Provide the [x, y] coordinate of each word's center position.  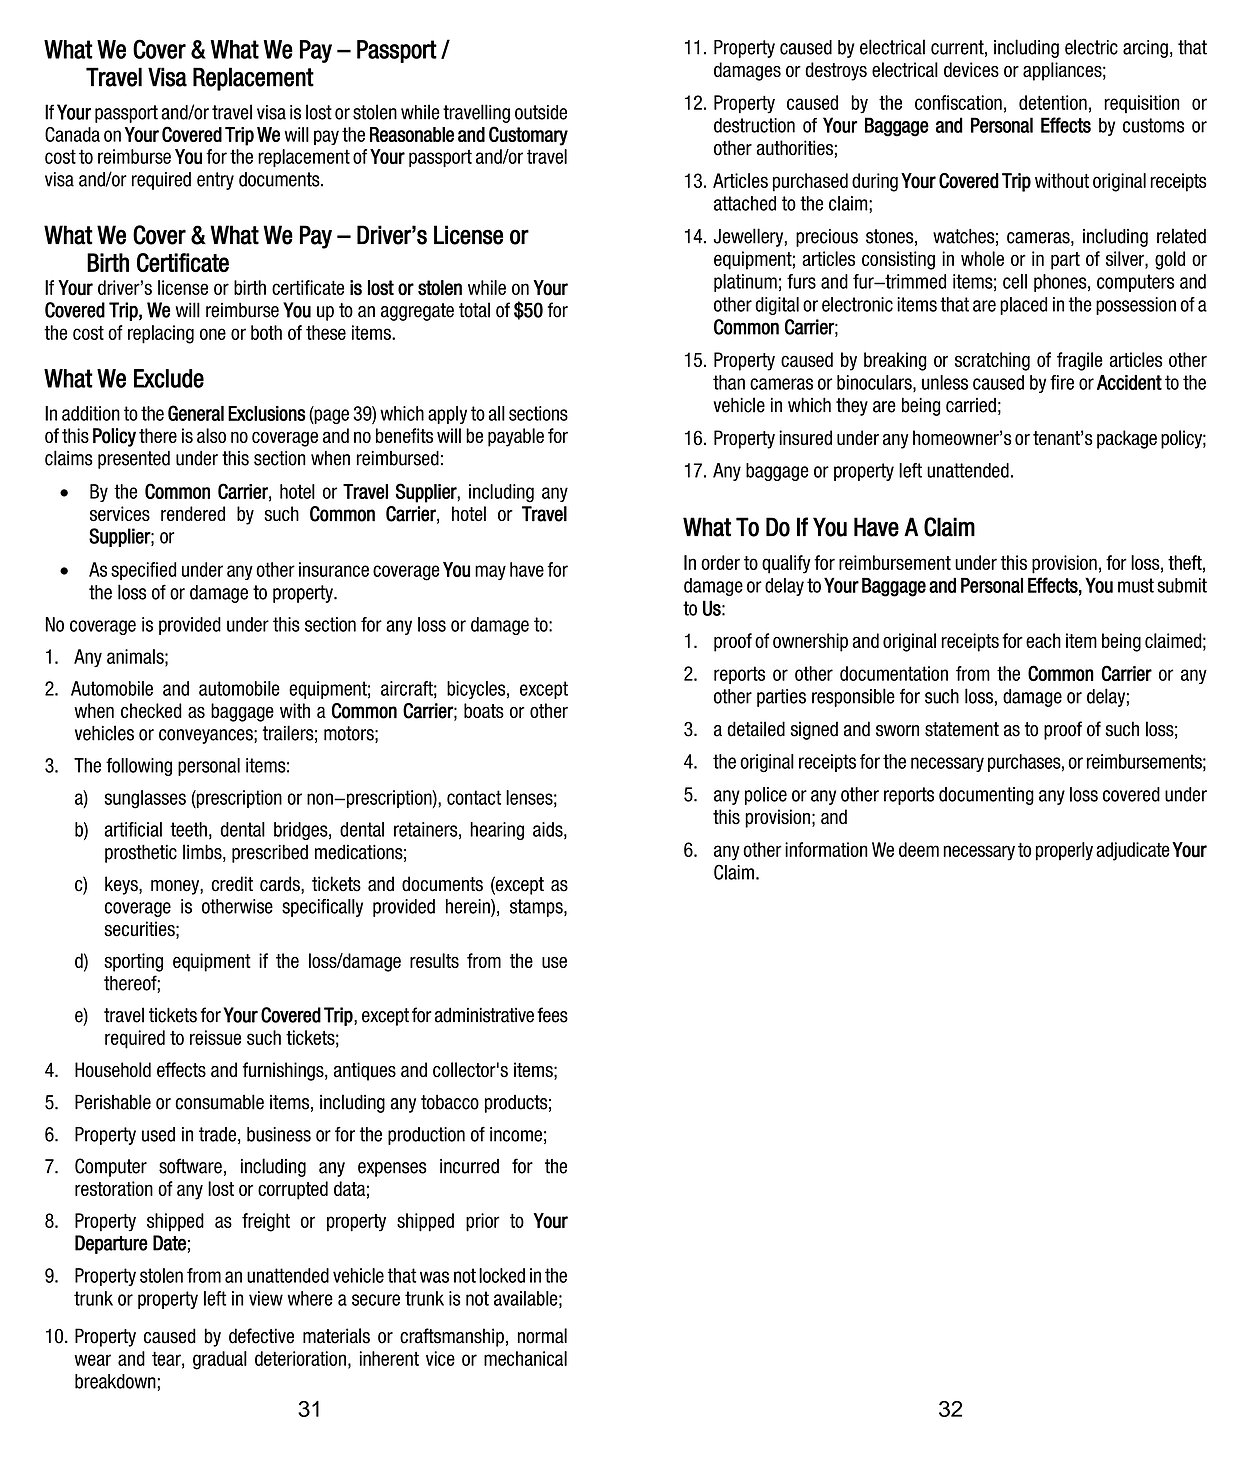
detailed [756, 729]
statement [962, 729]
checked [151, 710]
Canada [72, 134]
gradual [220, 1360]
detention [1053, 102]
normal [542, 1336]
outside [541, 112]
